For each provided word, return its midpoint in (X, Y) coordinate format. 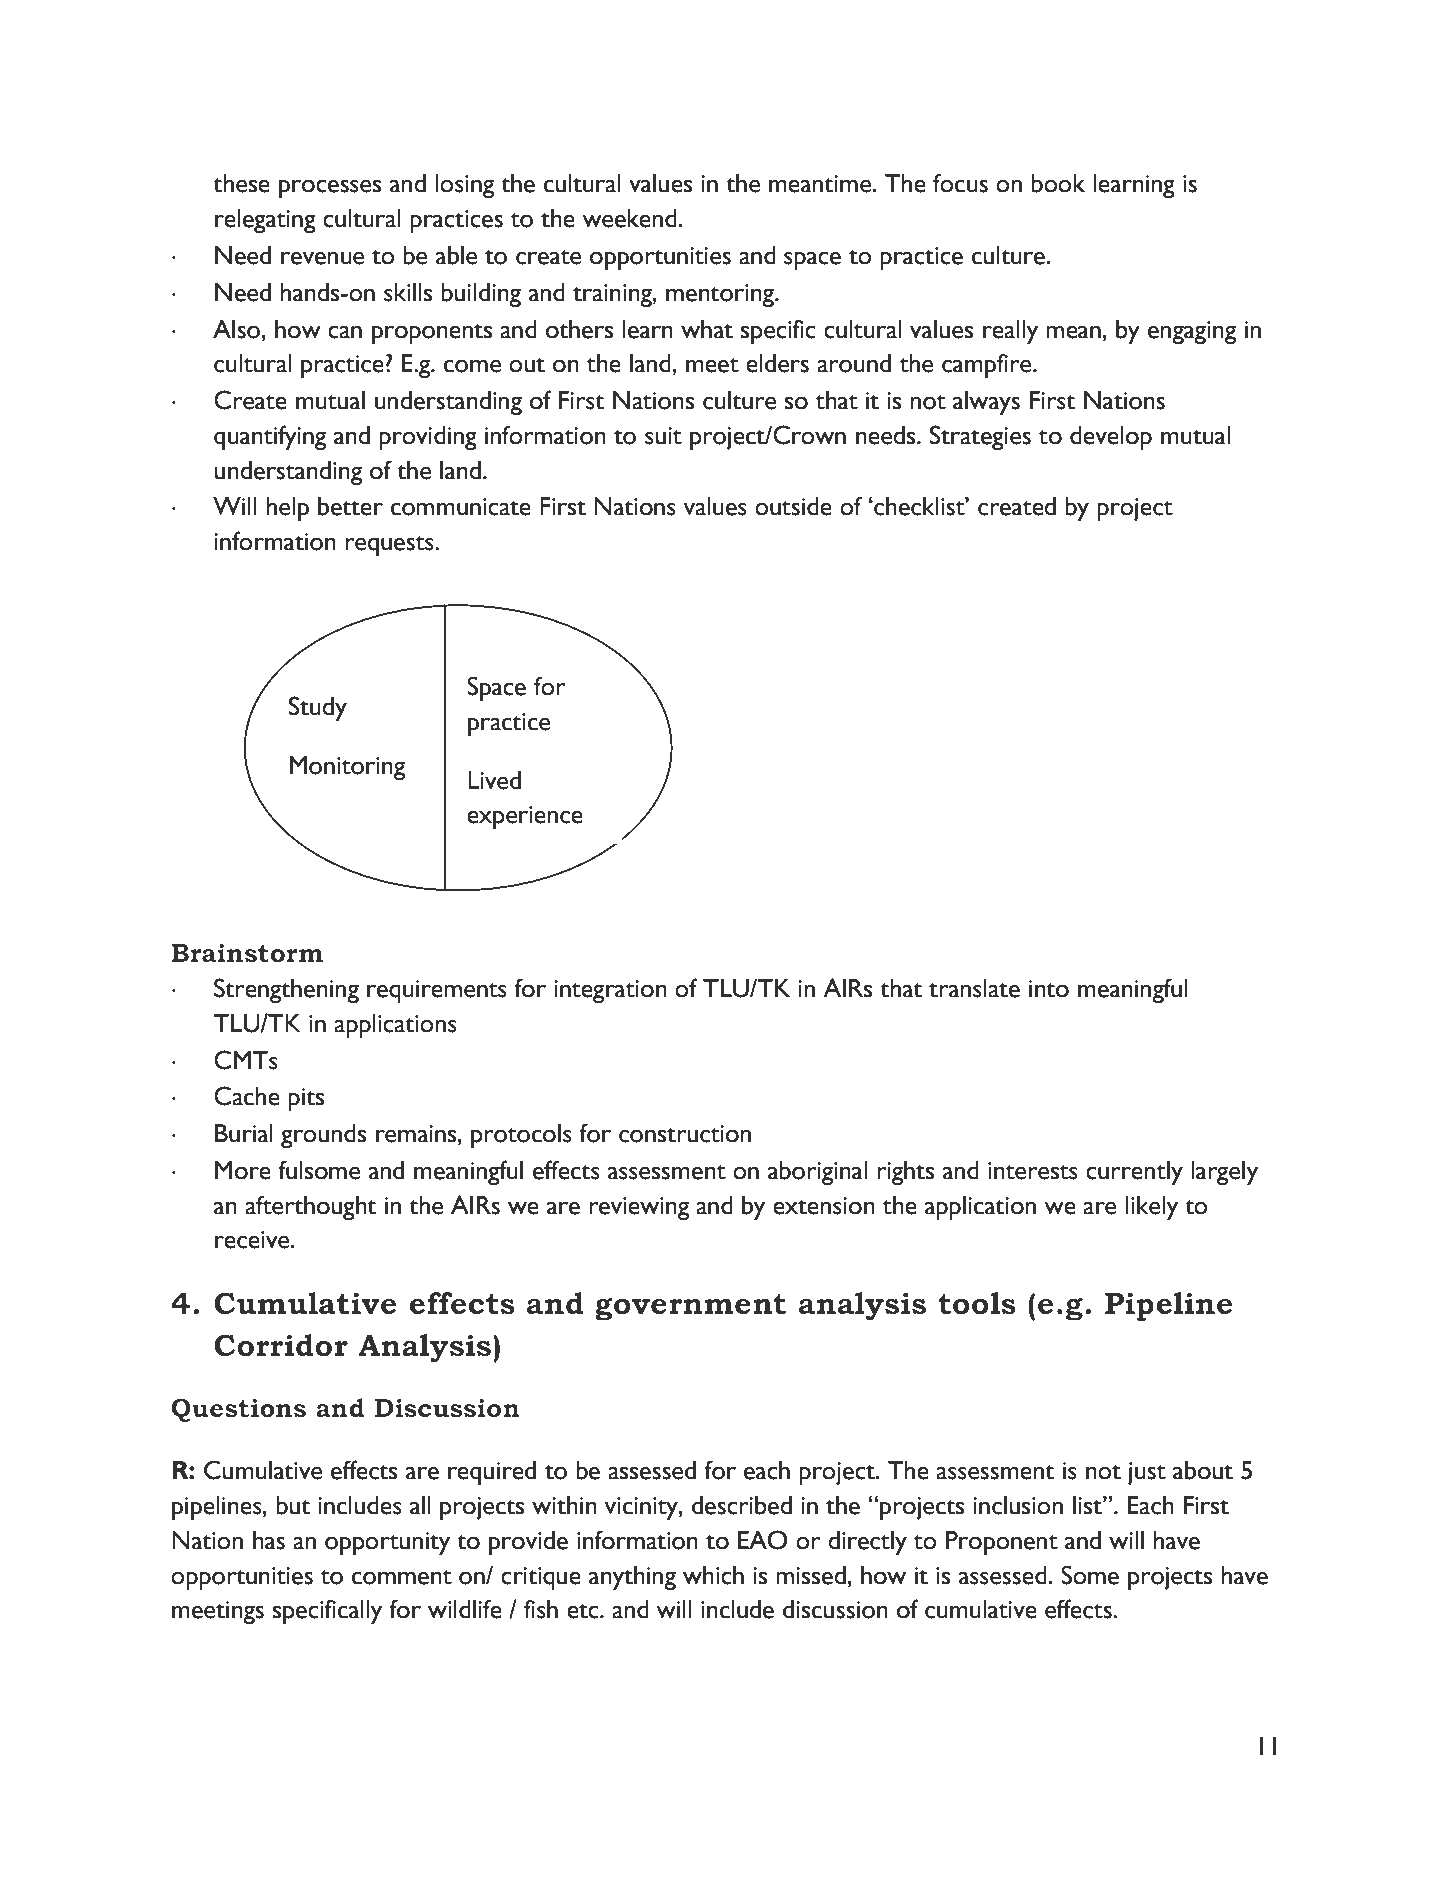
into (1049, 989)
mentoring (721, 295)
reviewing (639, 1208)
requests (390, 546)
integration (610, 991)
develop (1111, 438)
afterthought (310, 1207)
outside (793, 506)
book (1058, 183)
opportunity (387, 1543)
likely (1152, 1208)
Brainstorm (247, 953)
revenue (322, 258)
